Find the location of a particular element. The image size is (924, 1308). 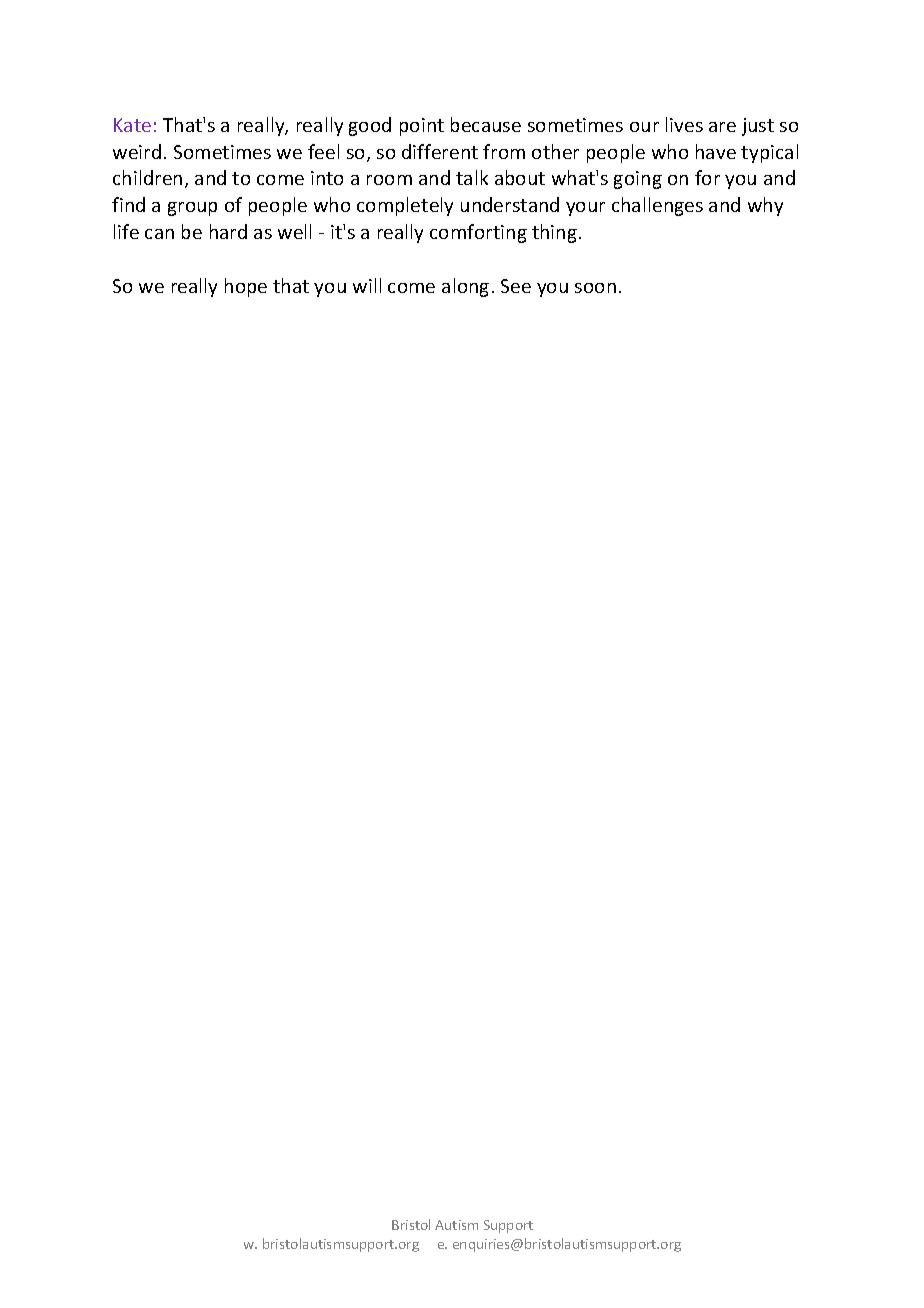

thing is located at coordinates (554, 233).
